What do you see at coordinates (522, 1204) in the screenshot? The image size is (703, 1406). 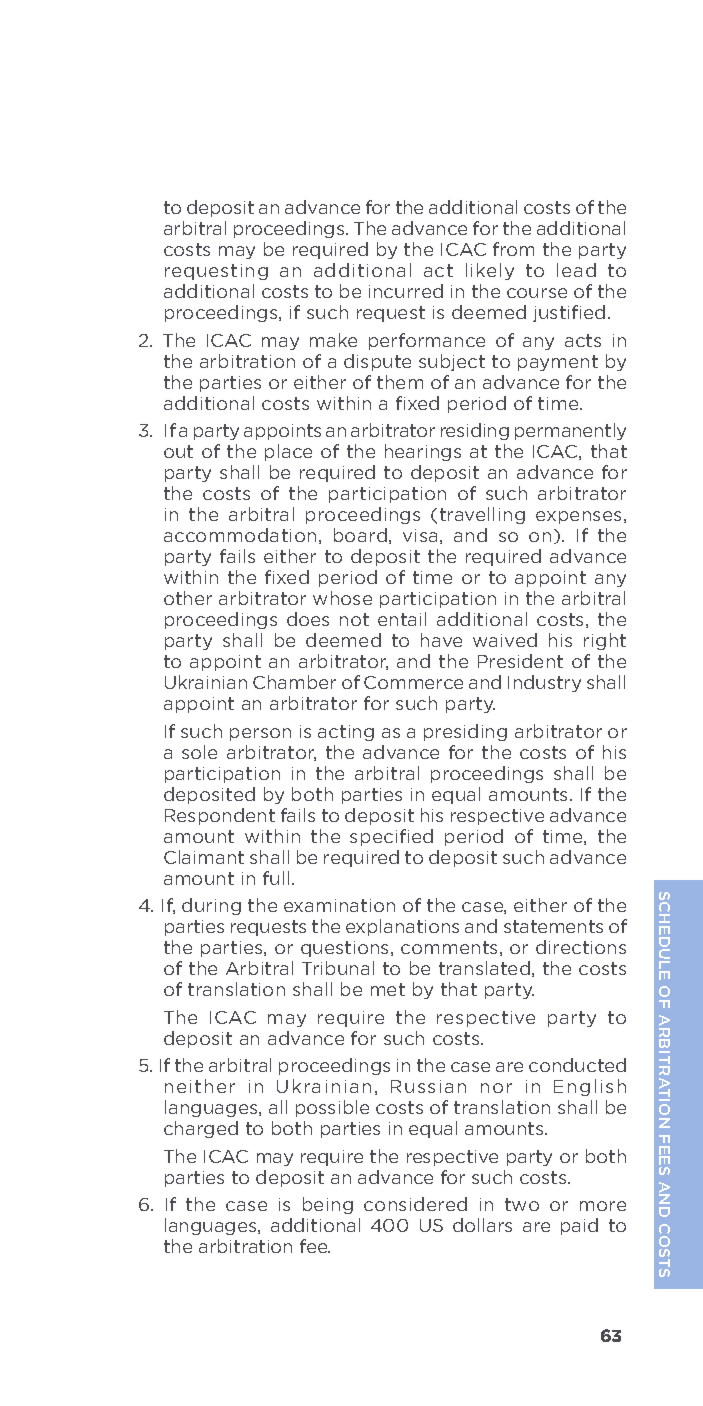 I see `two` at bounding box center [522, 1204].
